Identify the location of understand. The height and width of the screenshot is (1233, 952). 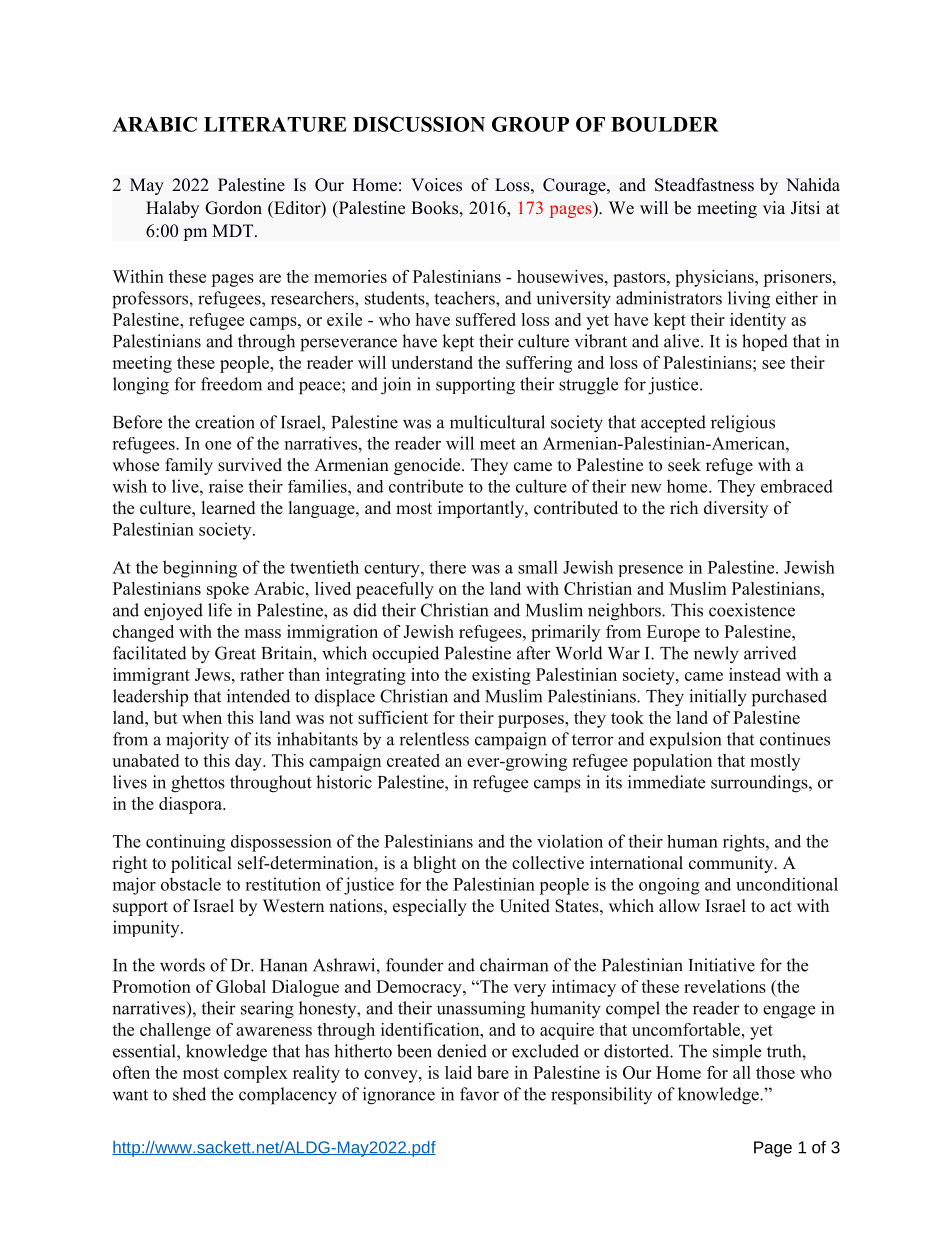
(432, 362).
